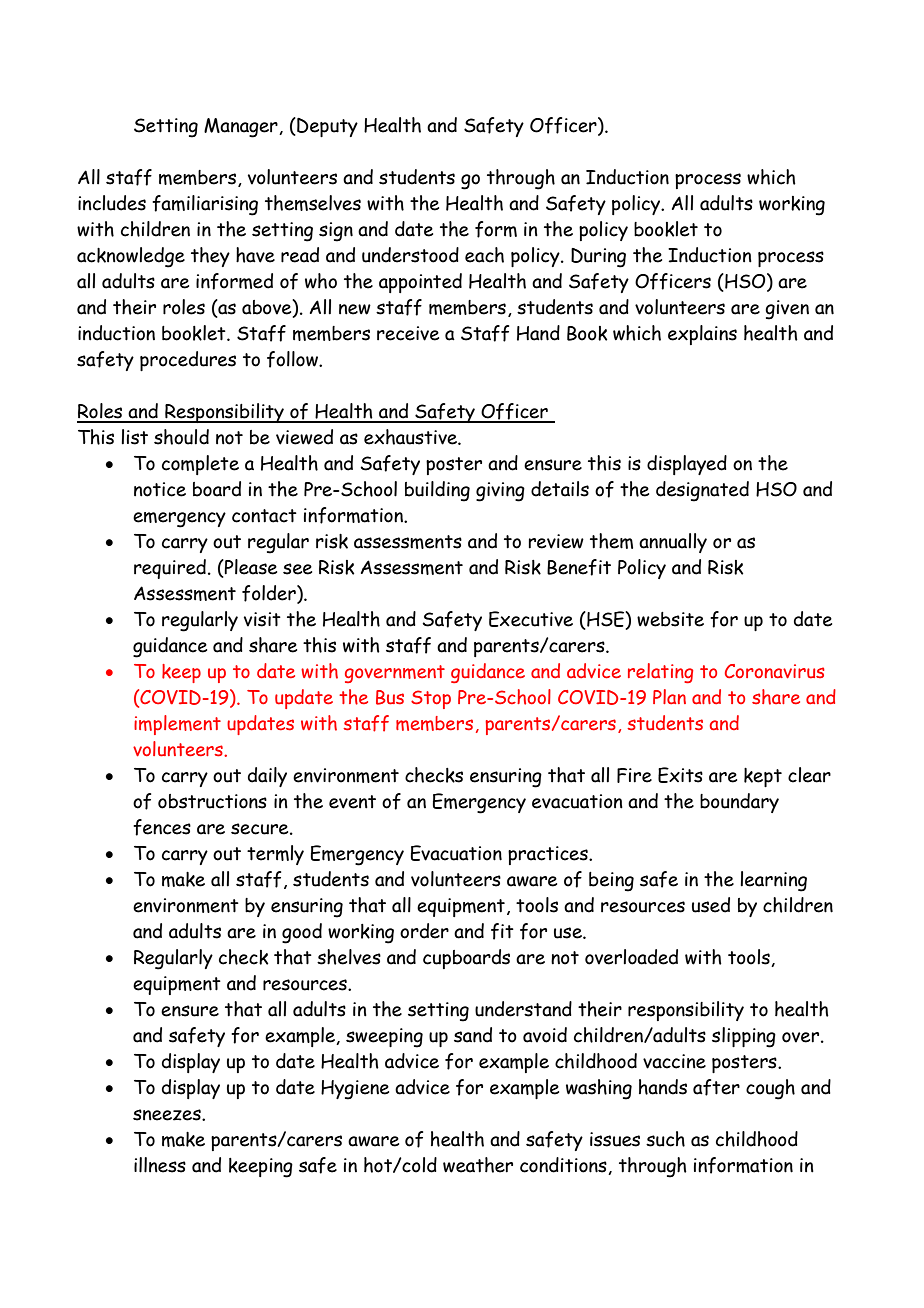  What do you see at coordinates (775, 671) in the screenshot?
I see `Coronavirus` at bounding box center [775, 671].
